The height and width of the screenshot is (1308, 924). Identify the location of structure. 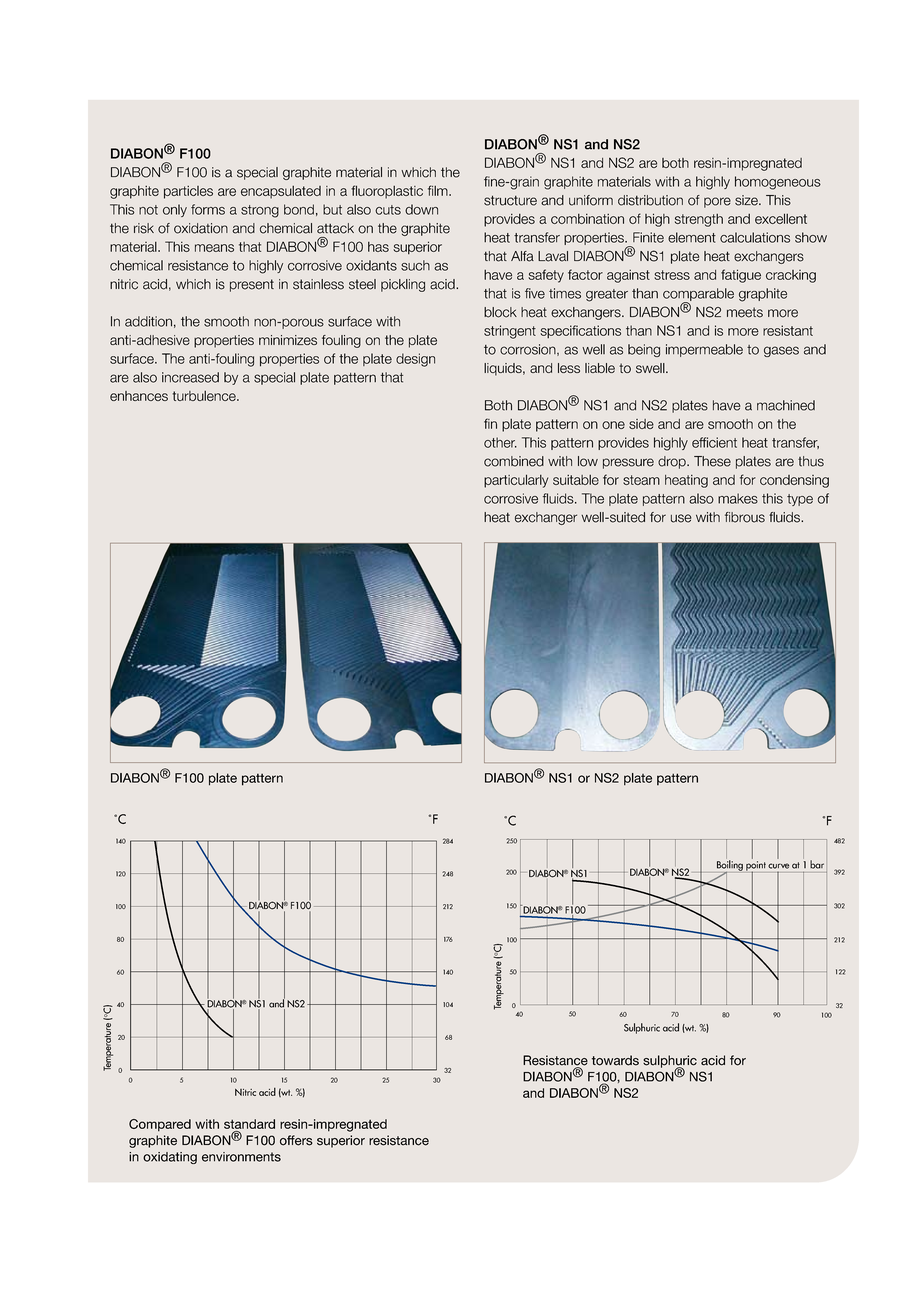
(510, 200).
